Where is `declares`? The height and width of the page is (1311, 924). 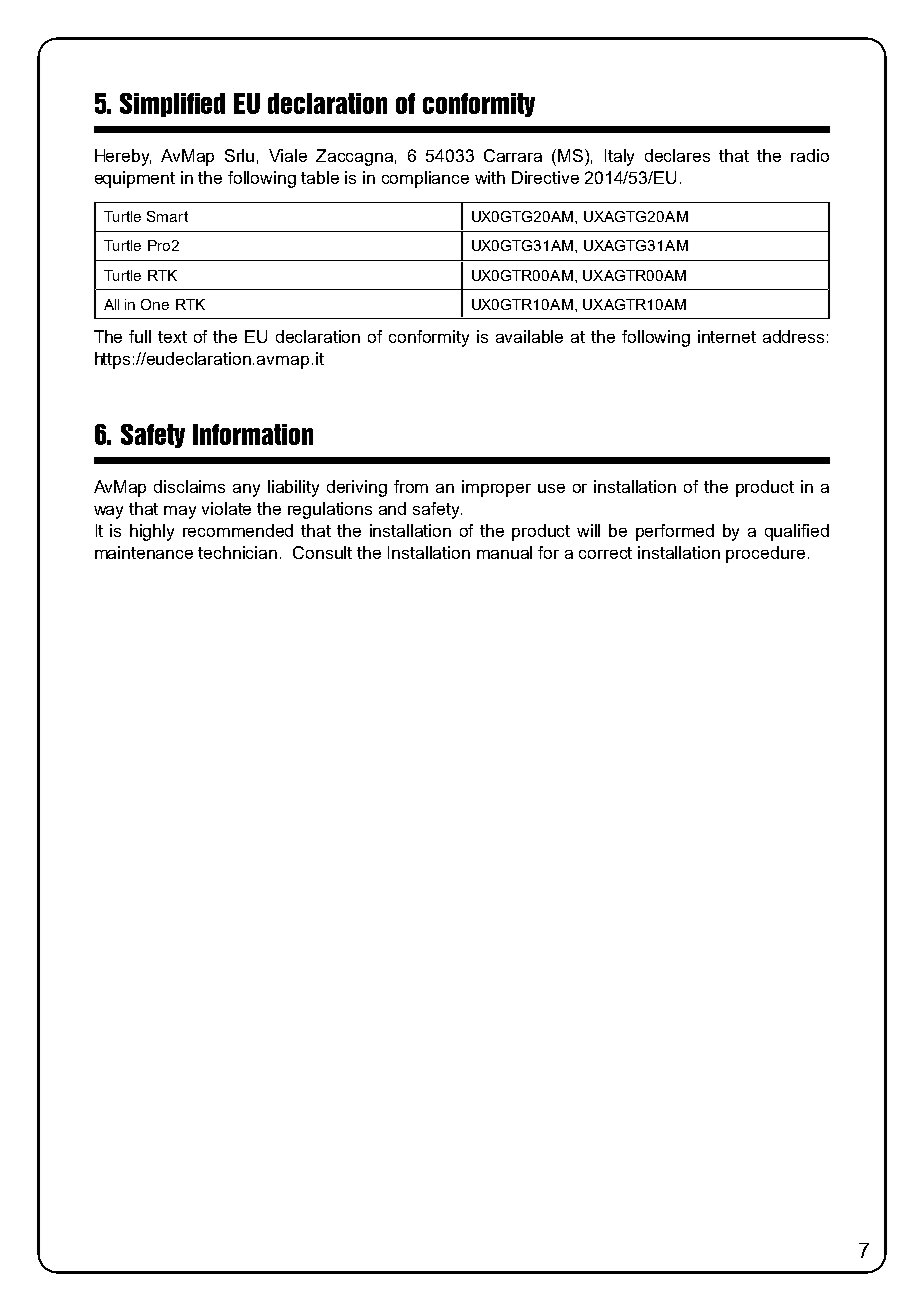 declares is located at coordinates (677, 155).
